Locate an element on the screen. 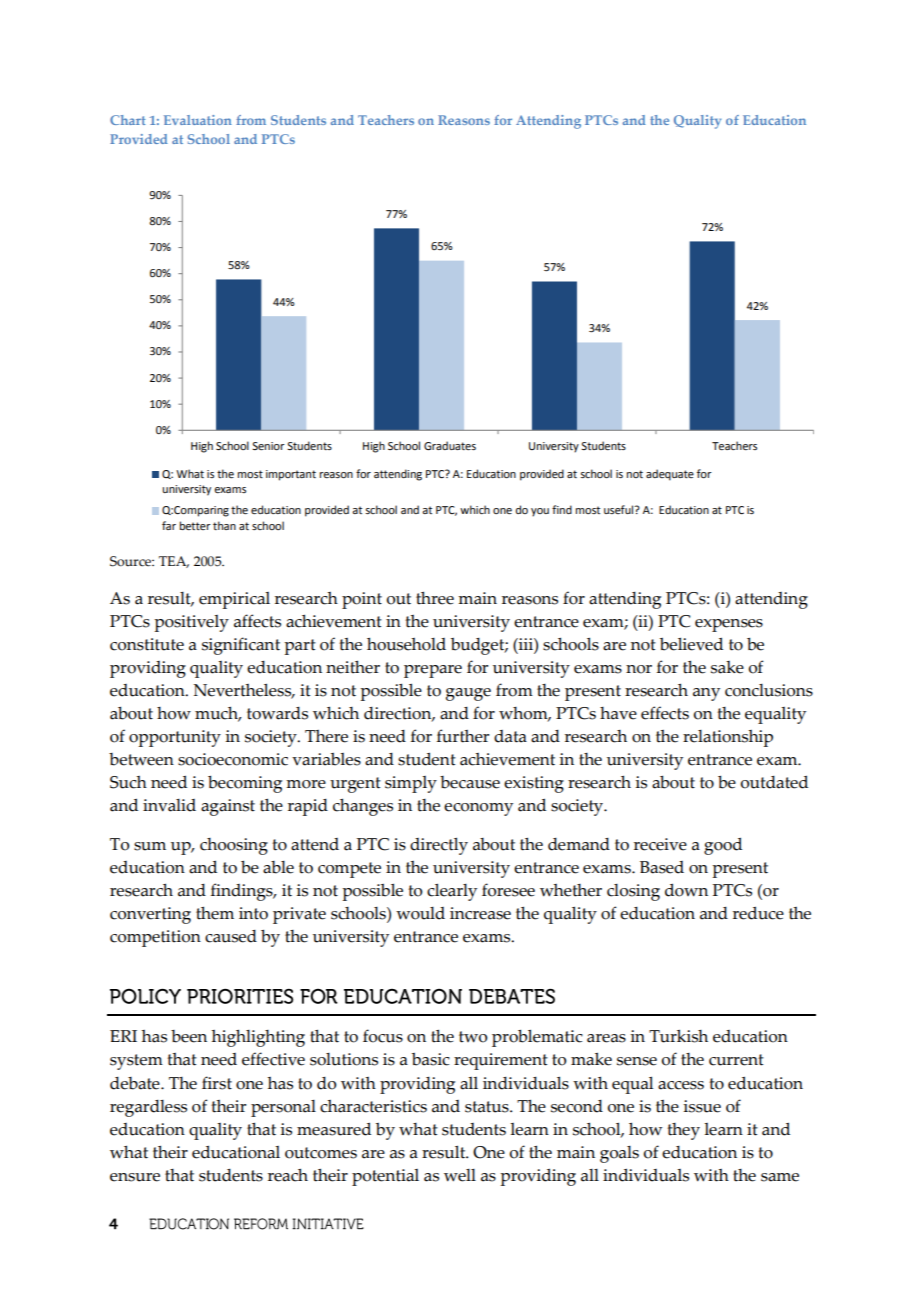  Graduates is located at coordinates (450, 446).
